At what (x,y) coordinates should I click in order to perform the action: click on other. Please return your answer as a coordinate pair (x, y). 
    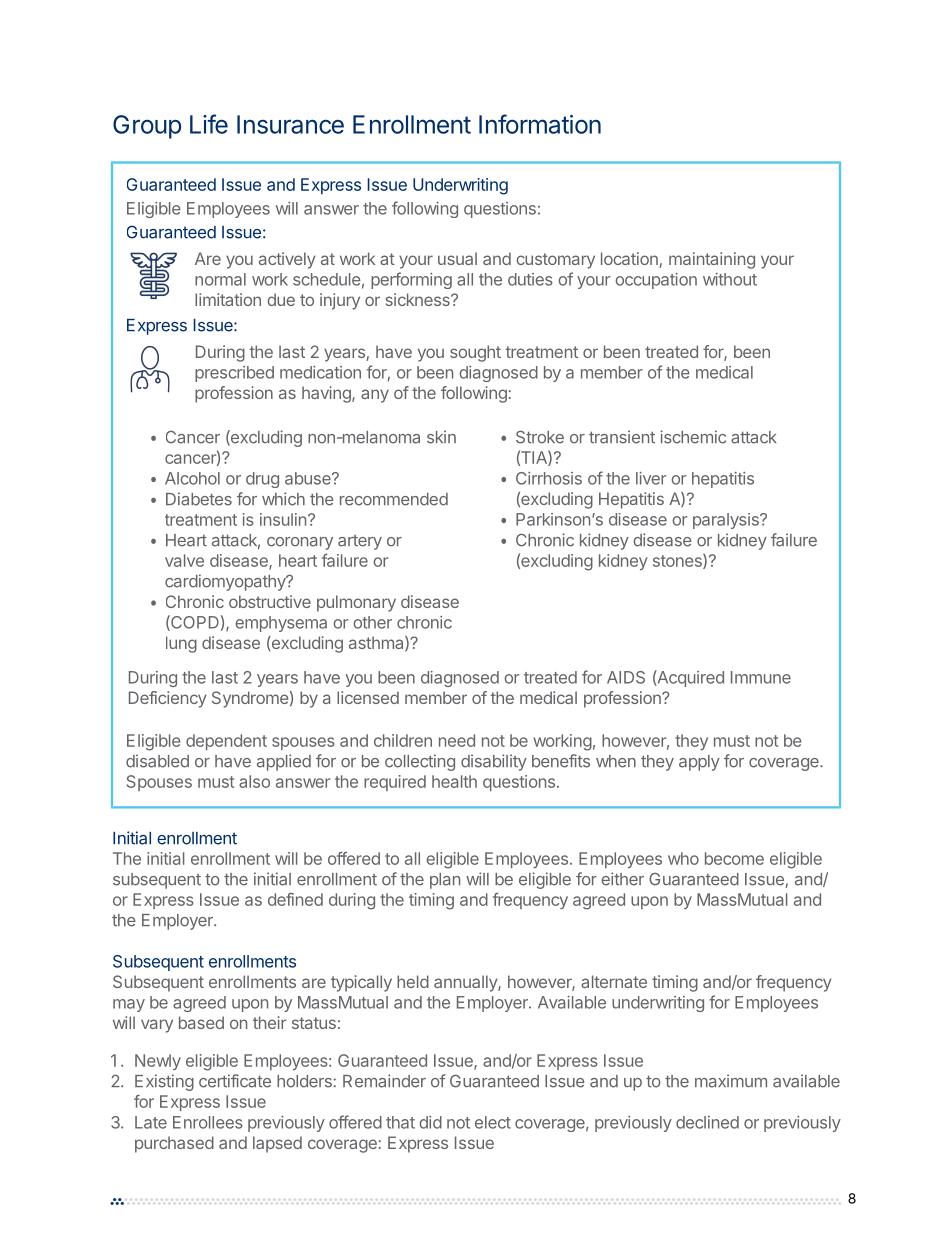
    Looking at the image, I should click on (372, 622).
